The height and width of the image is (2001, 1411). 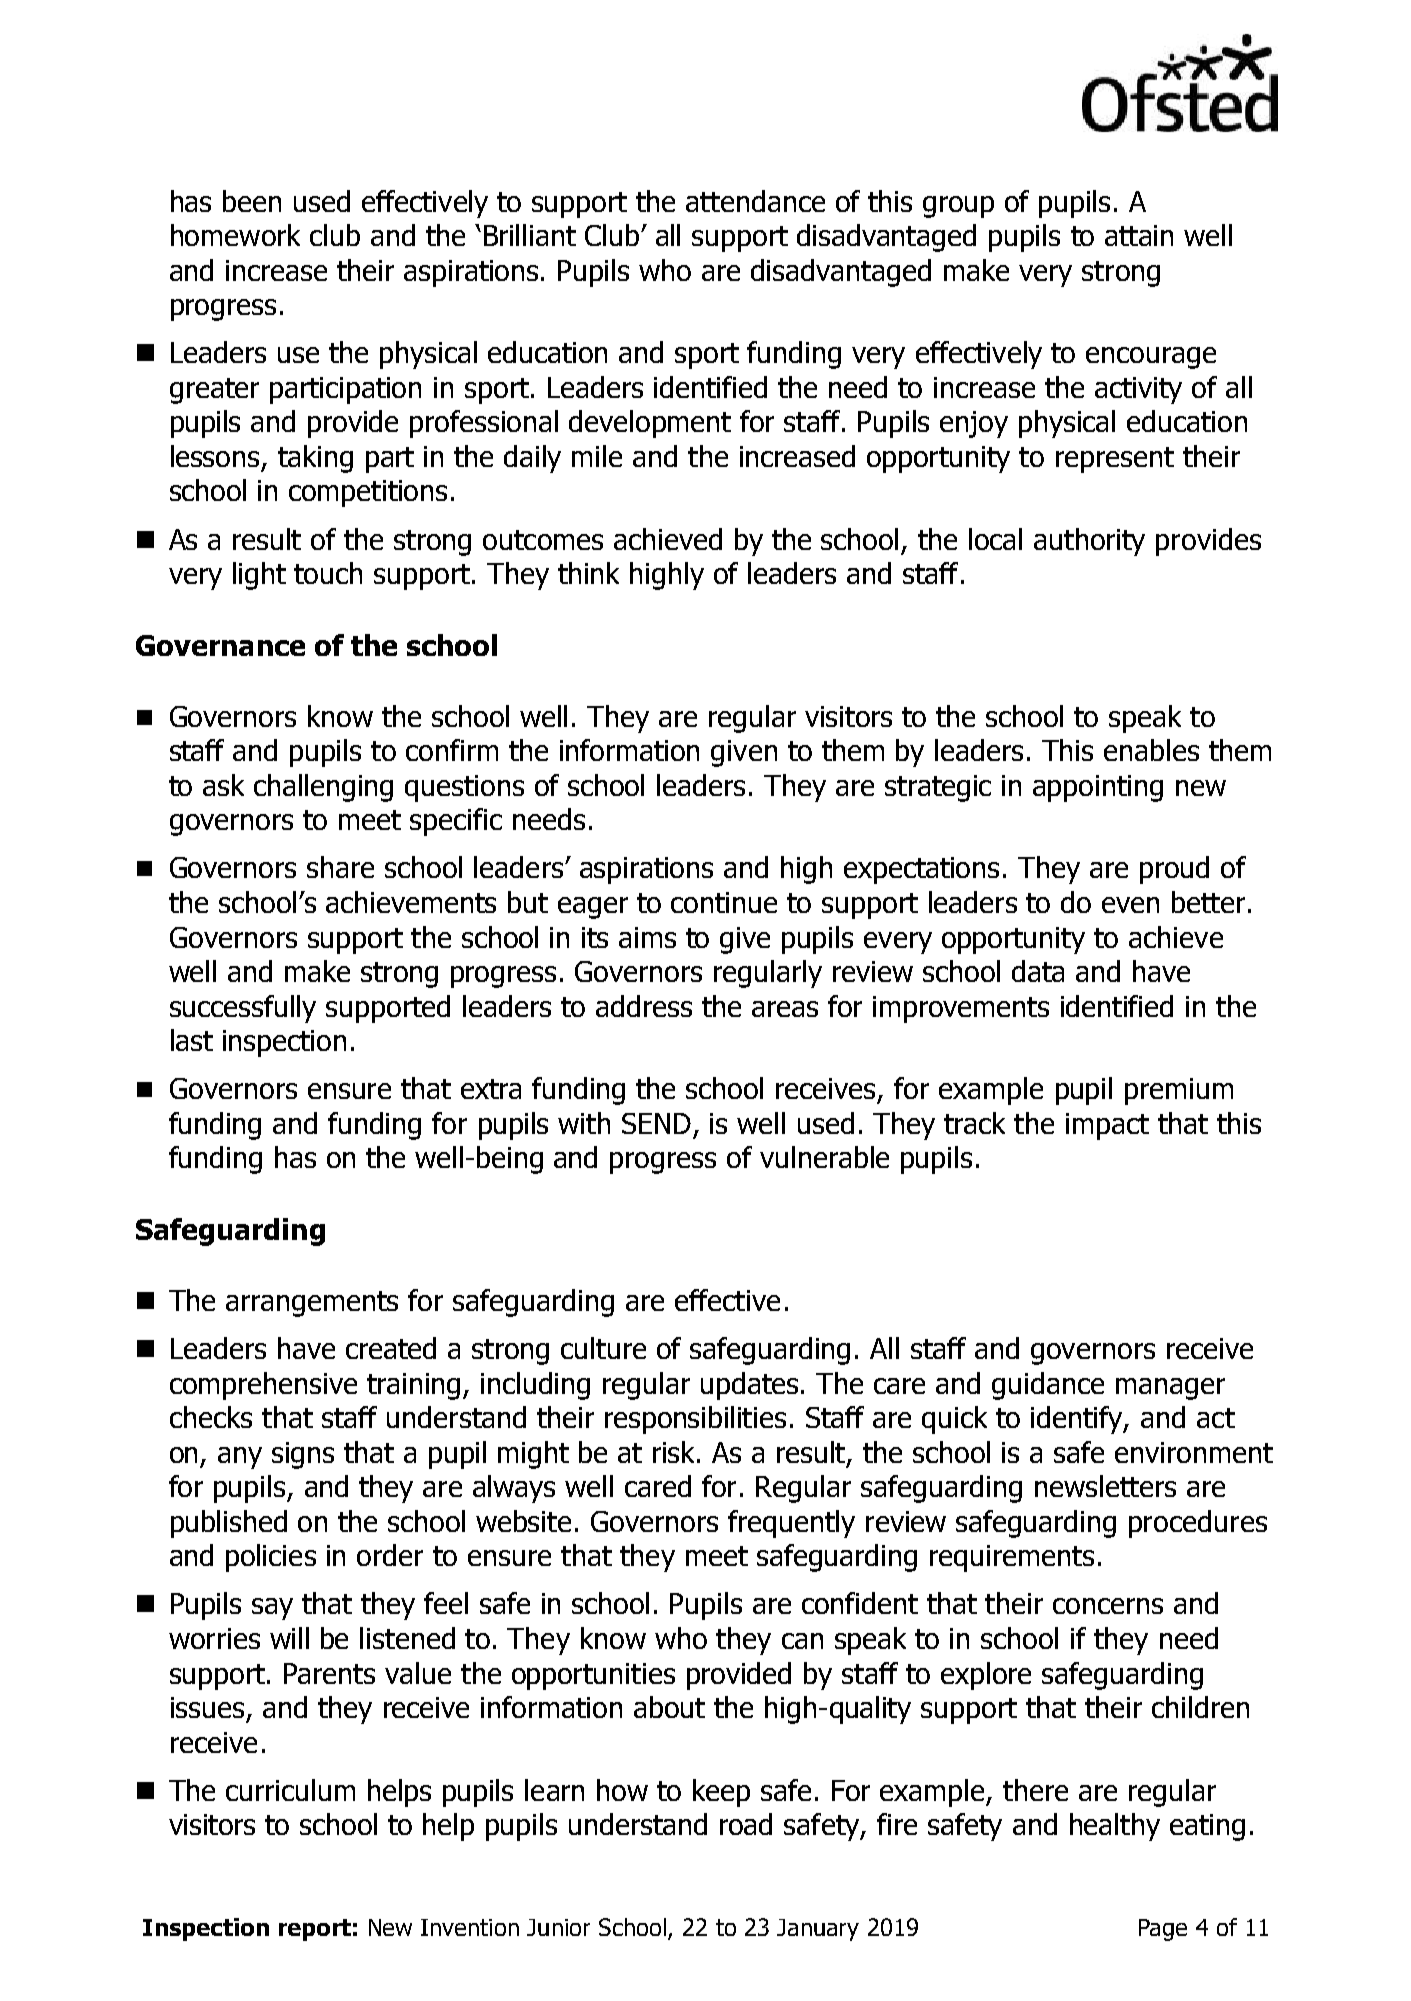 What do you see at coordinates (328, 573) in the image?
I see `touch` at bounding box center [328, 573].
